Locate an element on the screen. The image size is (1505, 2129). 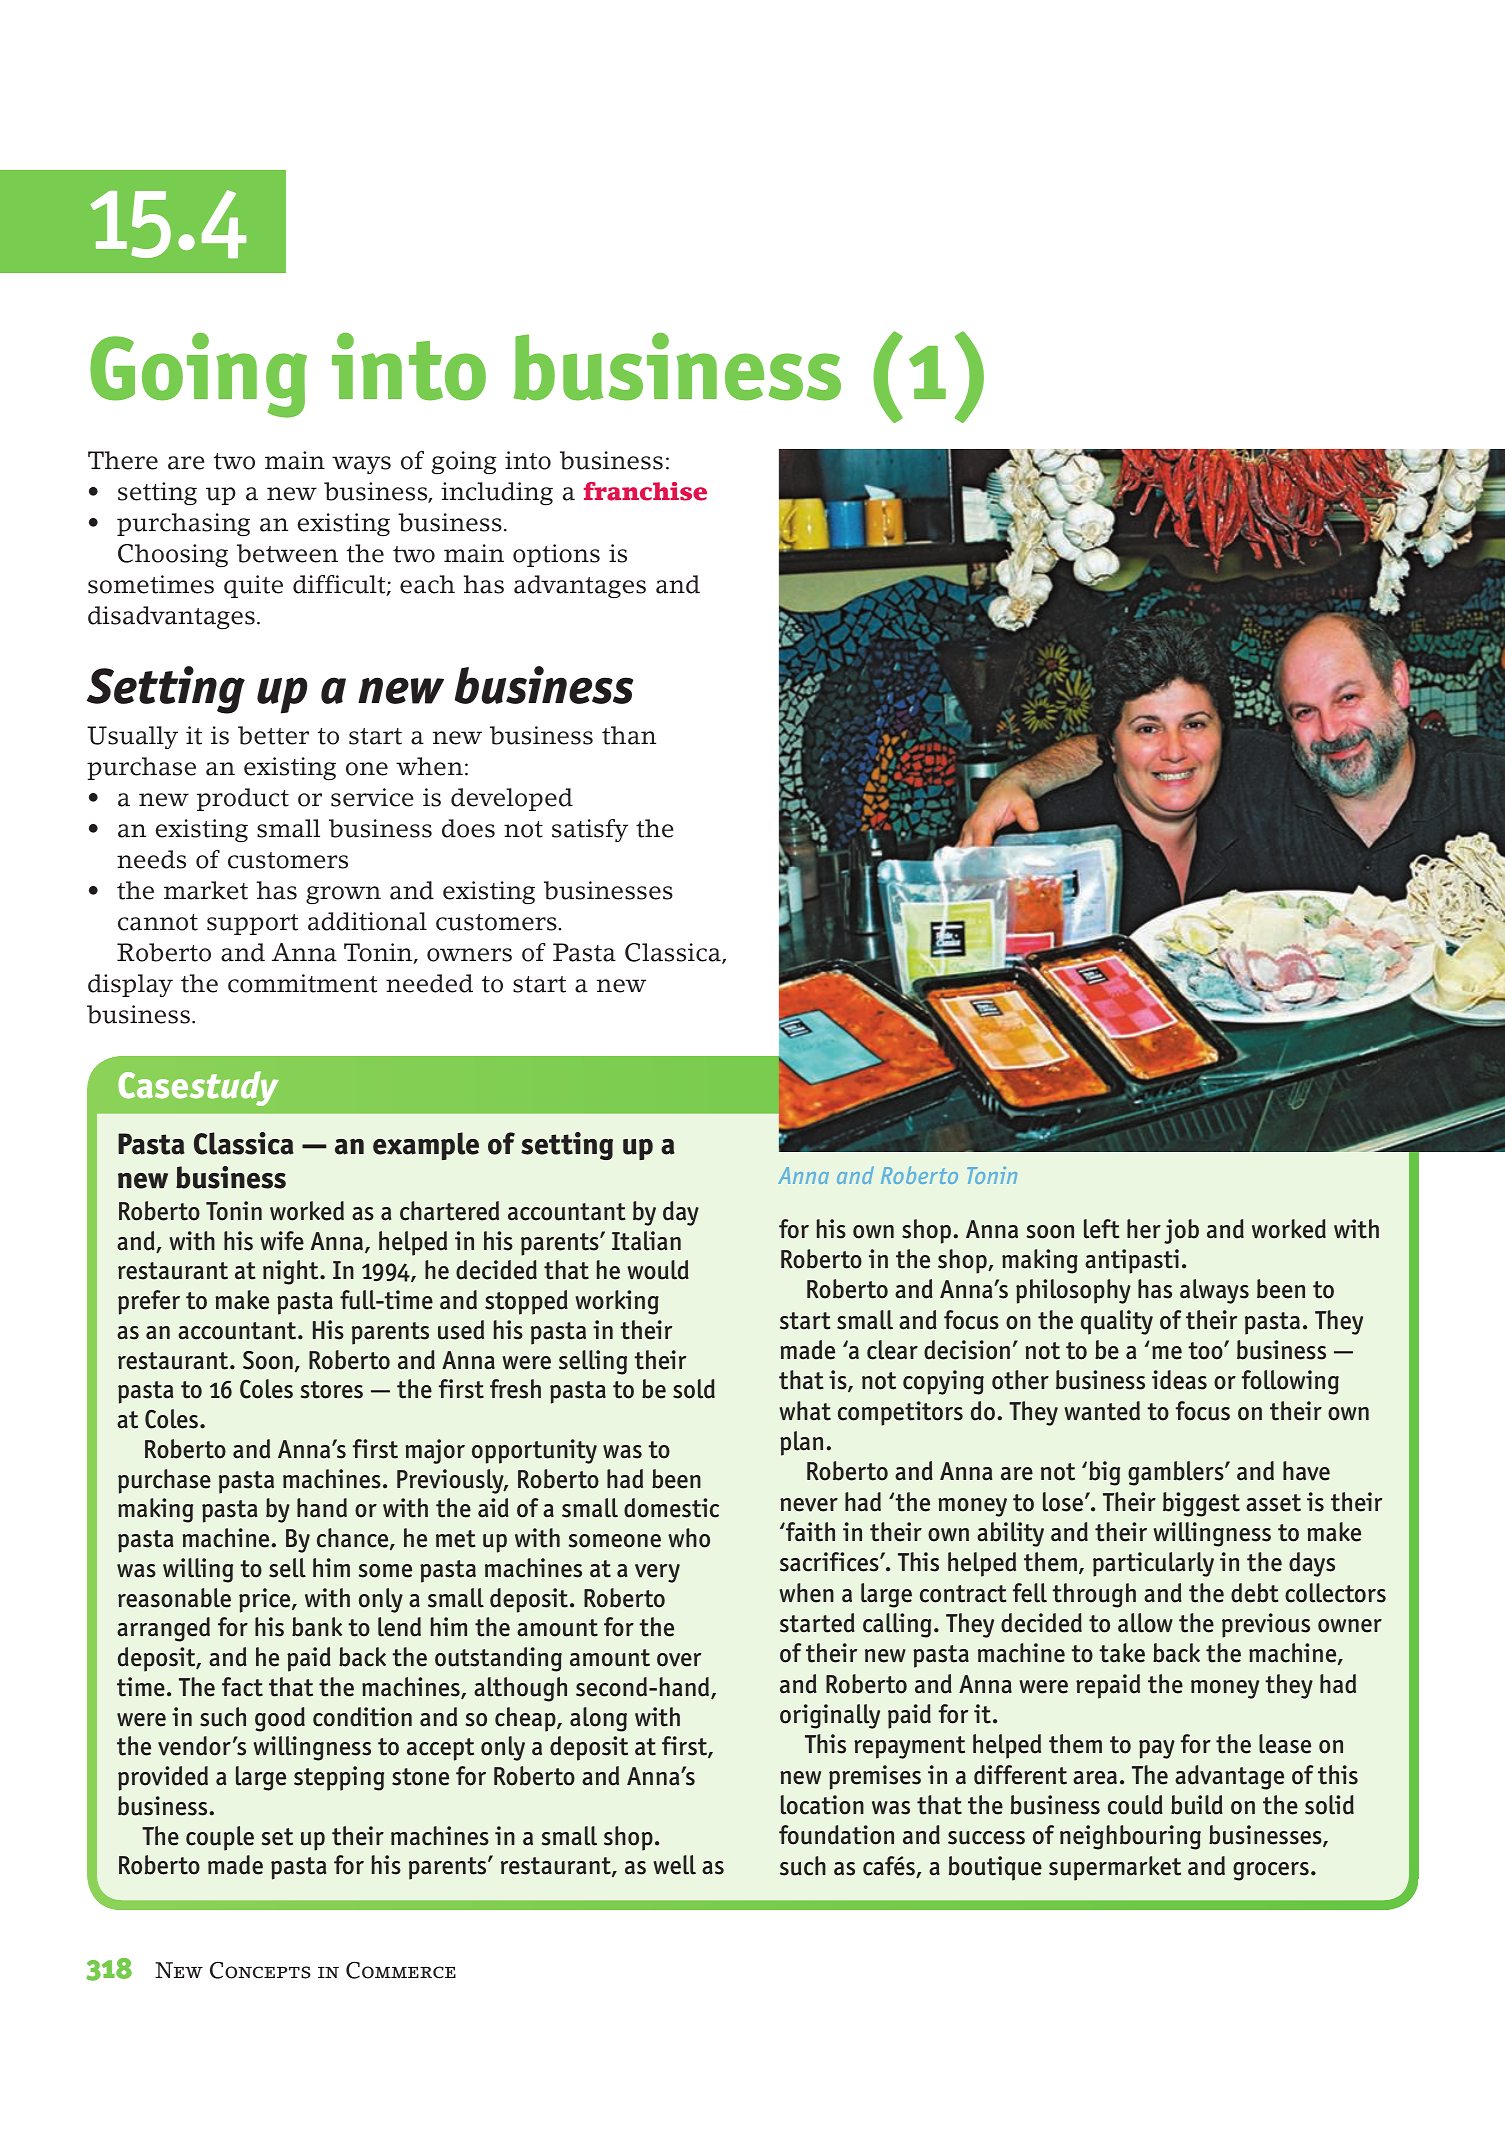
franchise is located at coordinates (645, 491).
